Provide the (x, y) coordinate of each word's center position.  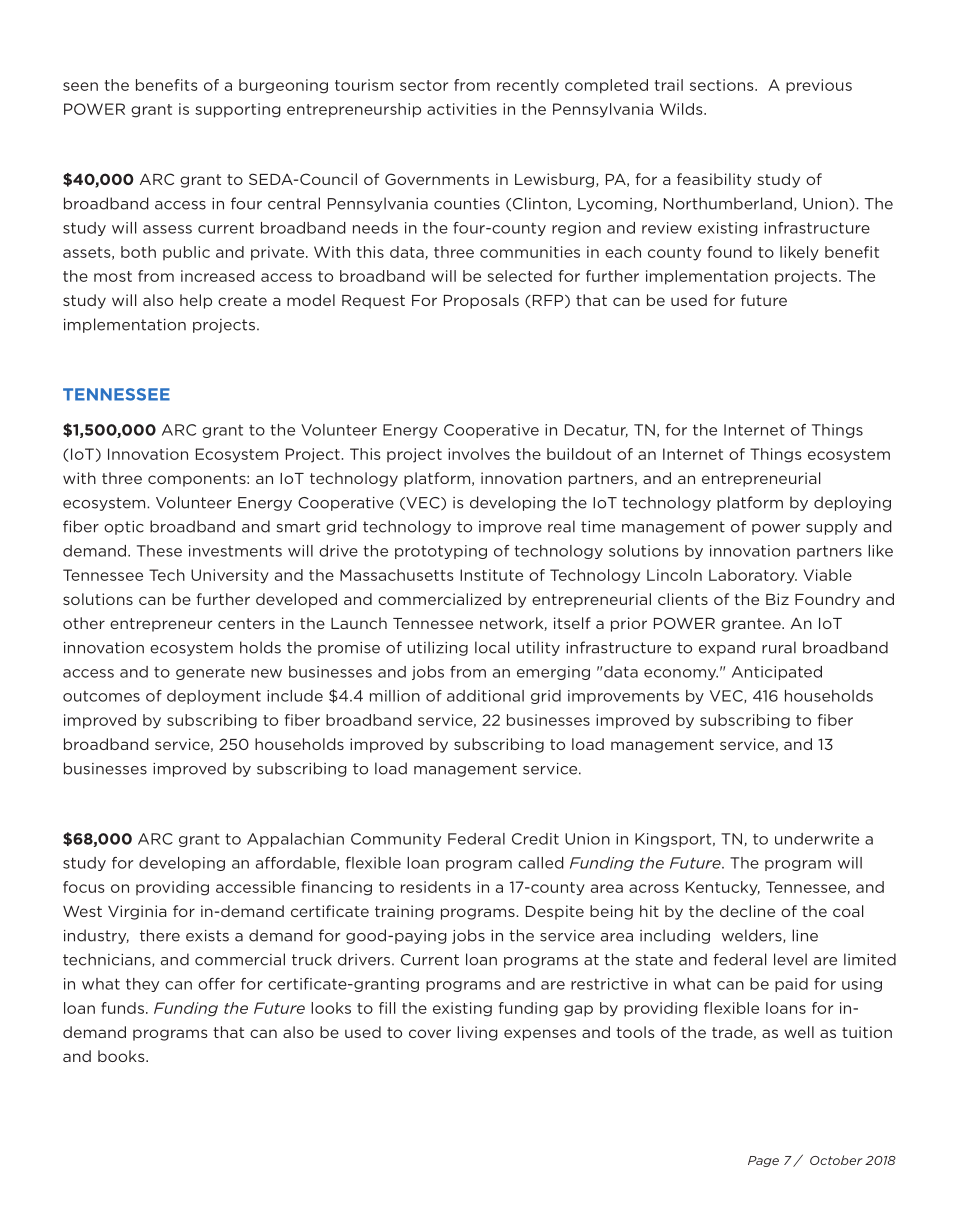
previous (819, 86)
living (477, 1033)
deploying (852, 503)
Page (763, 1161)
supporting (238, 110)
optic (124, 528)
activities (462, 109)
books (122, 1056)
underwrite (817, 839)
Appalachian (295, 840)
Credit (535, 839)
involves (479, 454)
